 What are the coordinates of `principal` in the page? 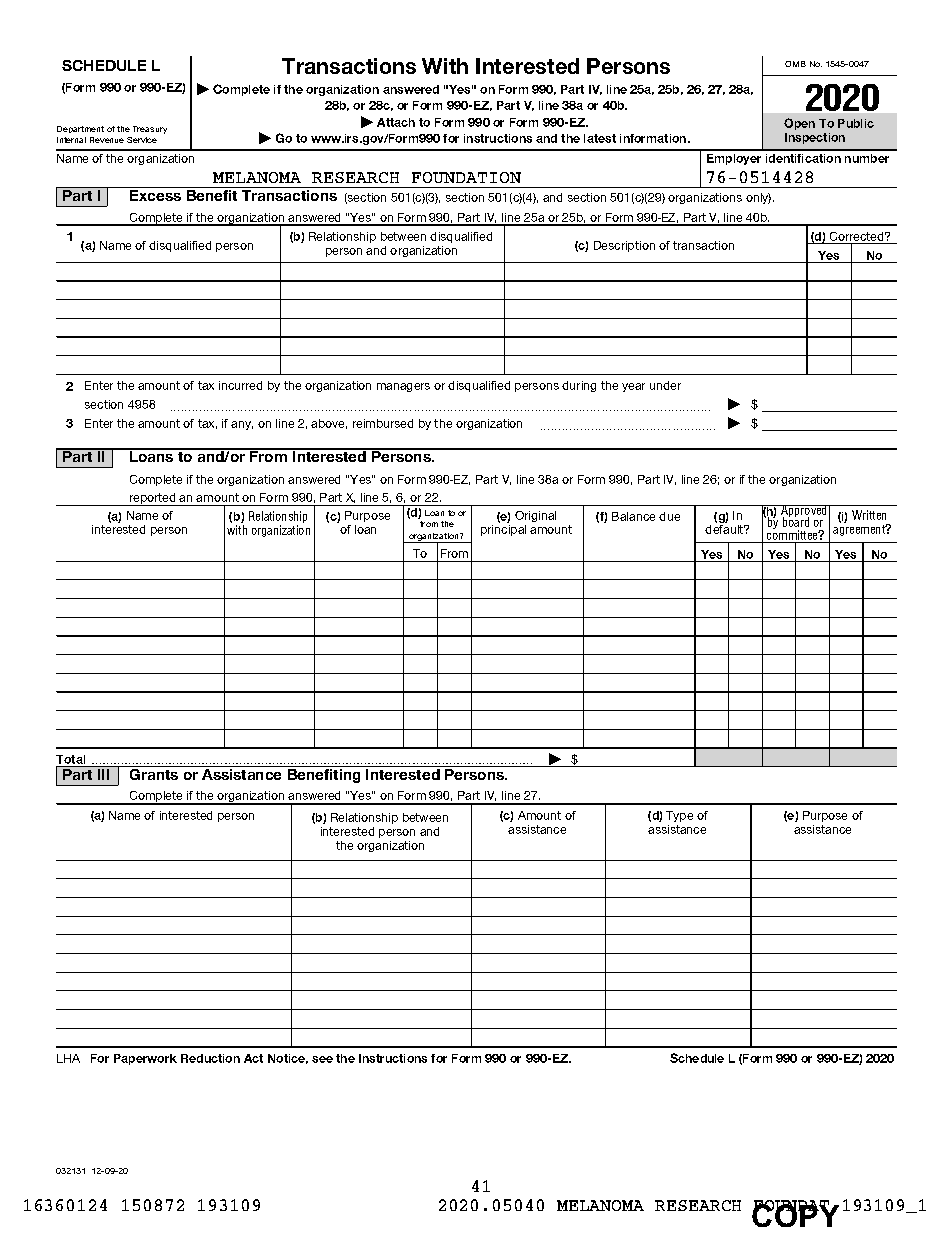 It's located at (503, 530).
